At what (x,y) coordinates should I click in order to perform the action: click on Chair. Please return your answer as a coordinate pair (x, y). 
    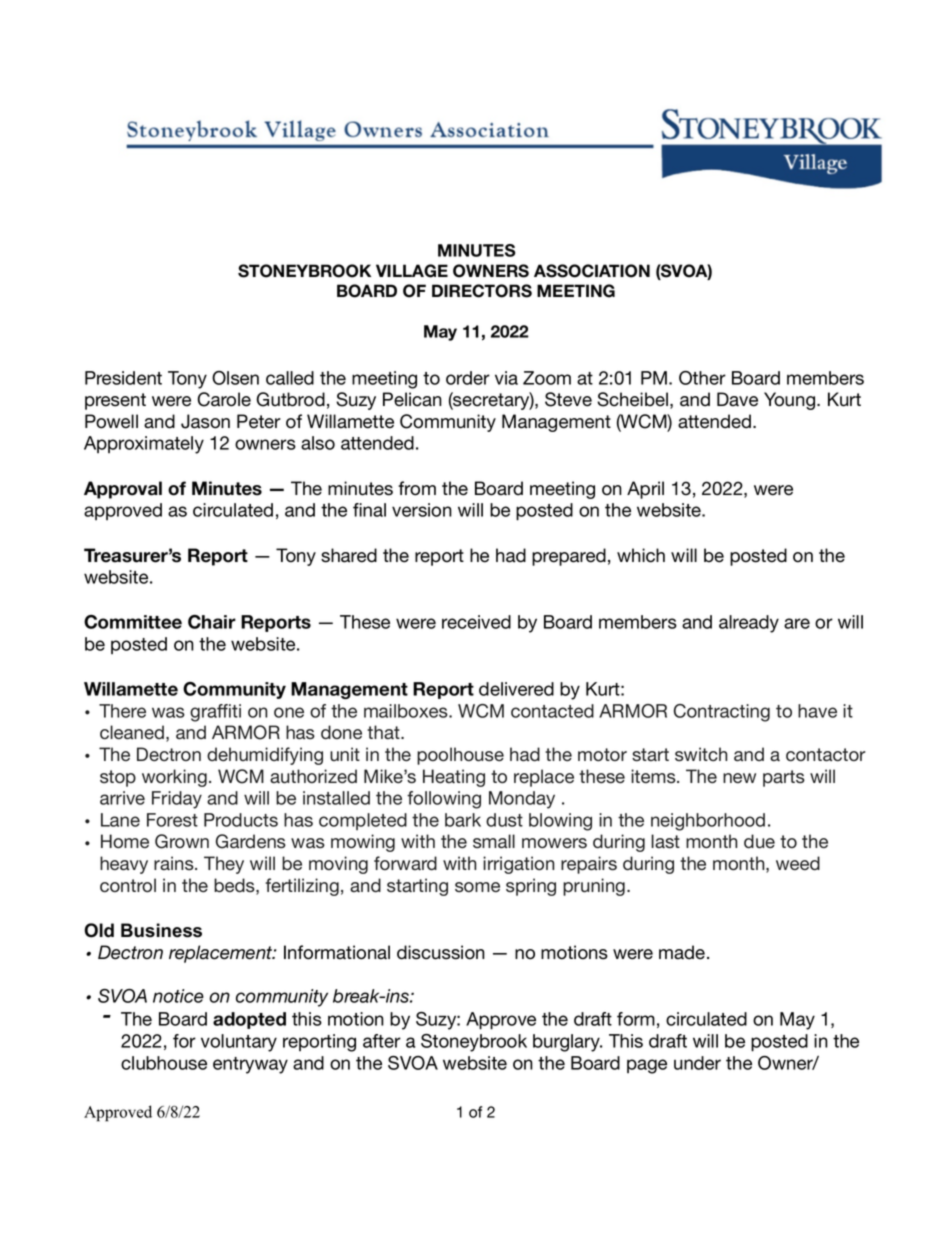
    Looking at the image, I should click on (212, 622).
